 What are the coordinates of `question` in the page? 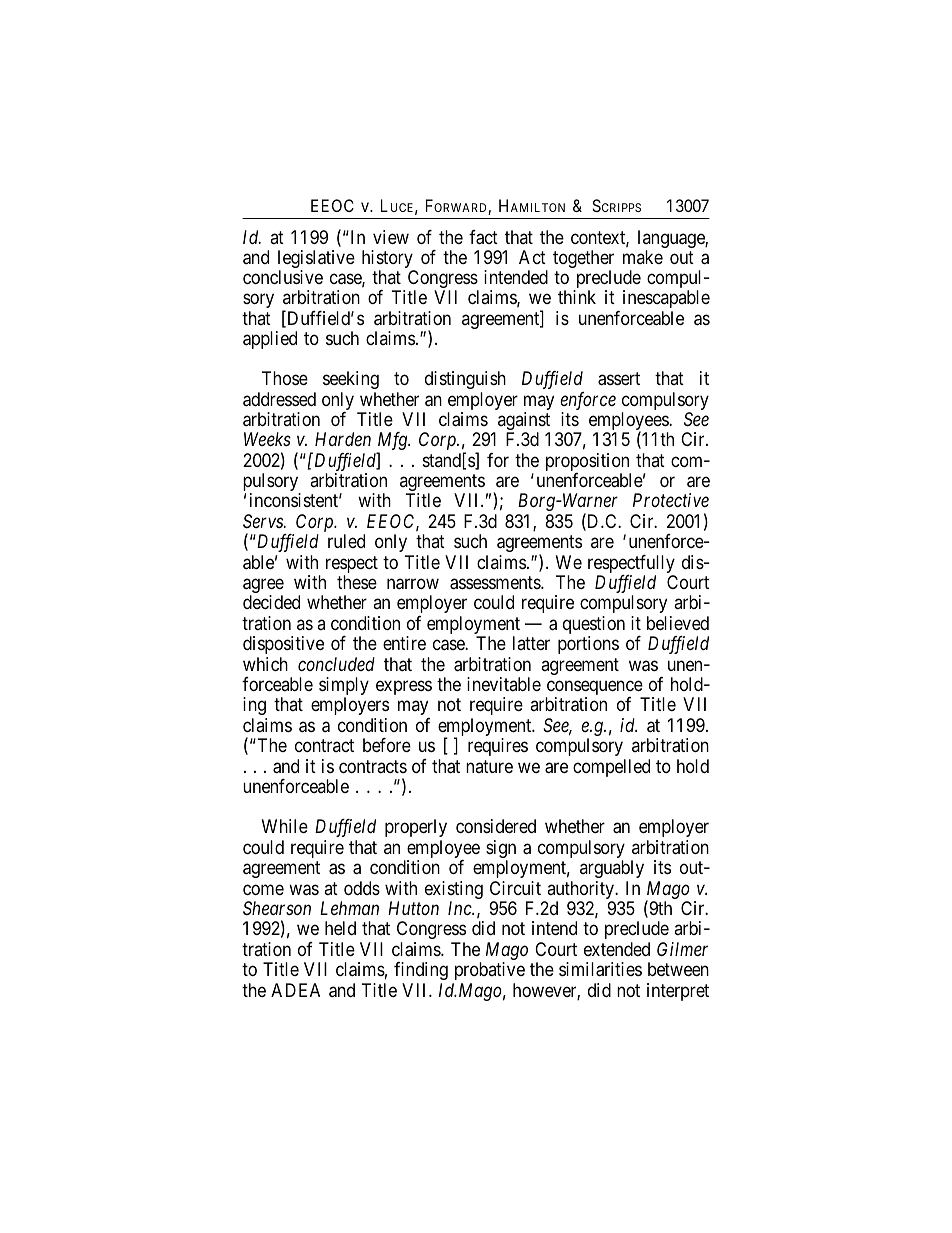 It's located at (594, 626).
